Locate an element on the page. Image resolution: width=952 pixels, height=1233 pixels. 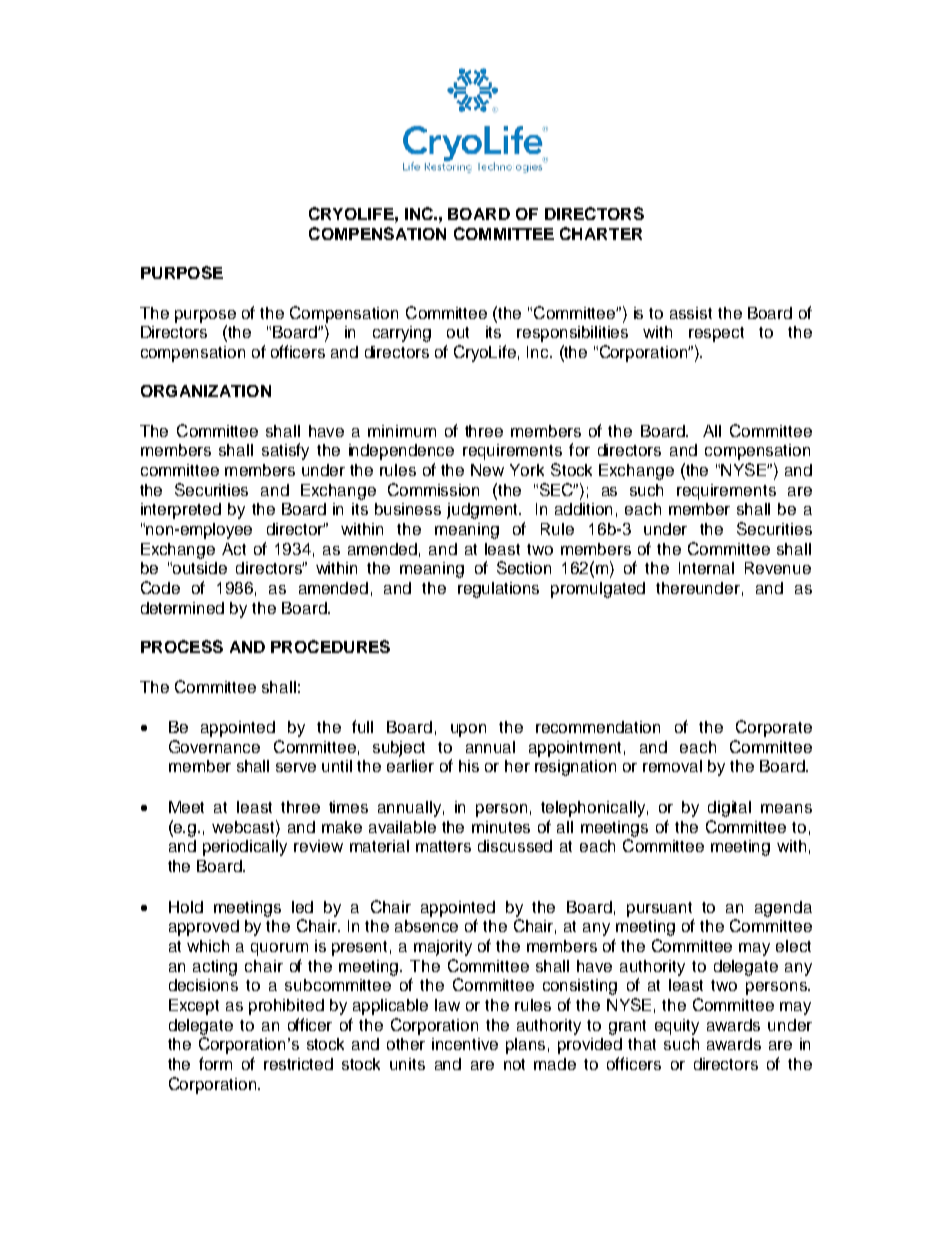
Internal is located at coordinates (706, 568).
